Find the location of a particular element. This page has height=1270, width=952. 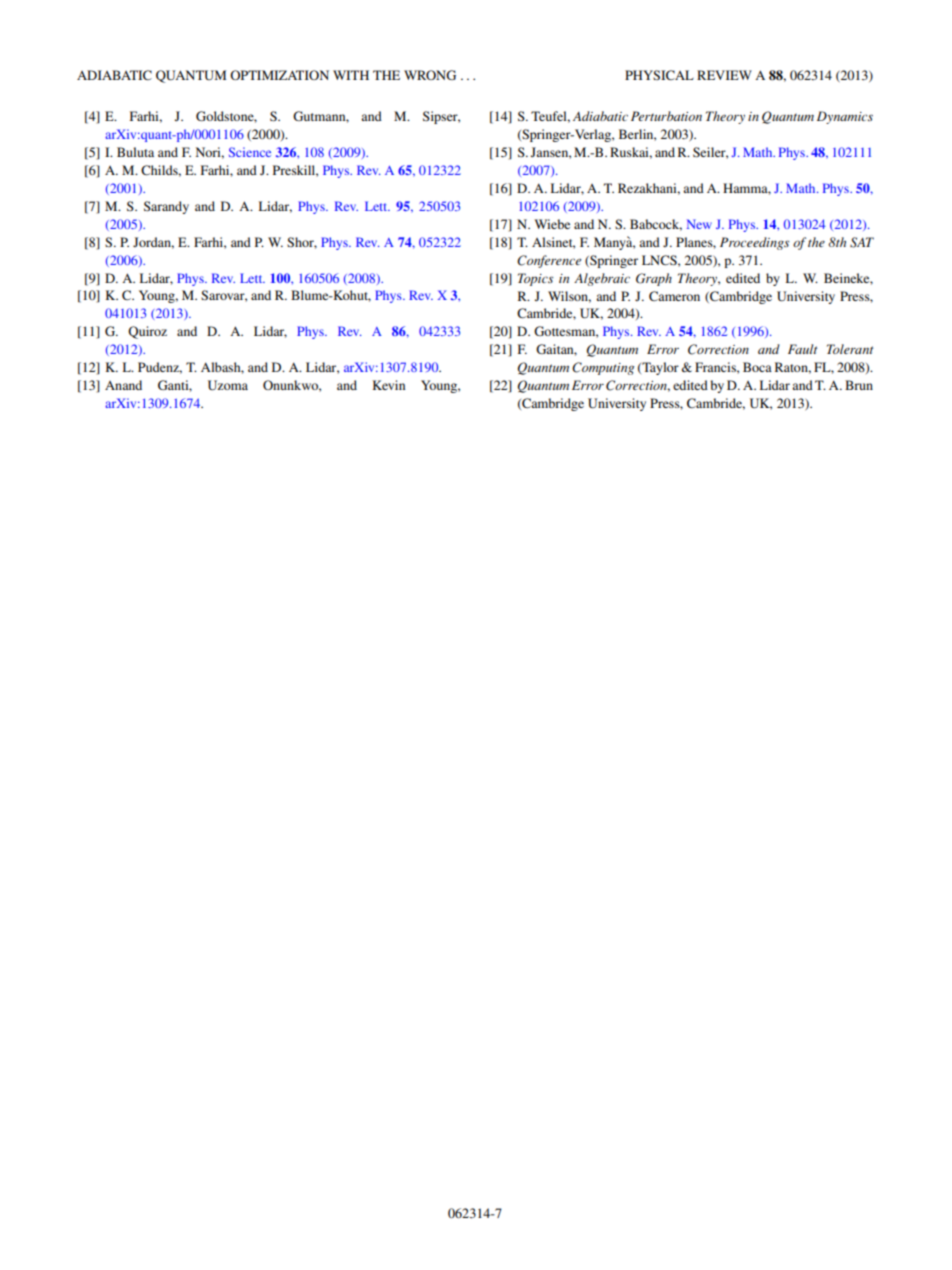

Babcock is located at coordinates (656, 225).
